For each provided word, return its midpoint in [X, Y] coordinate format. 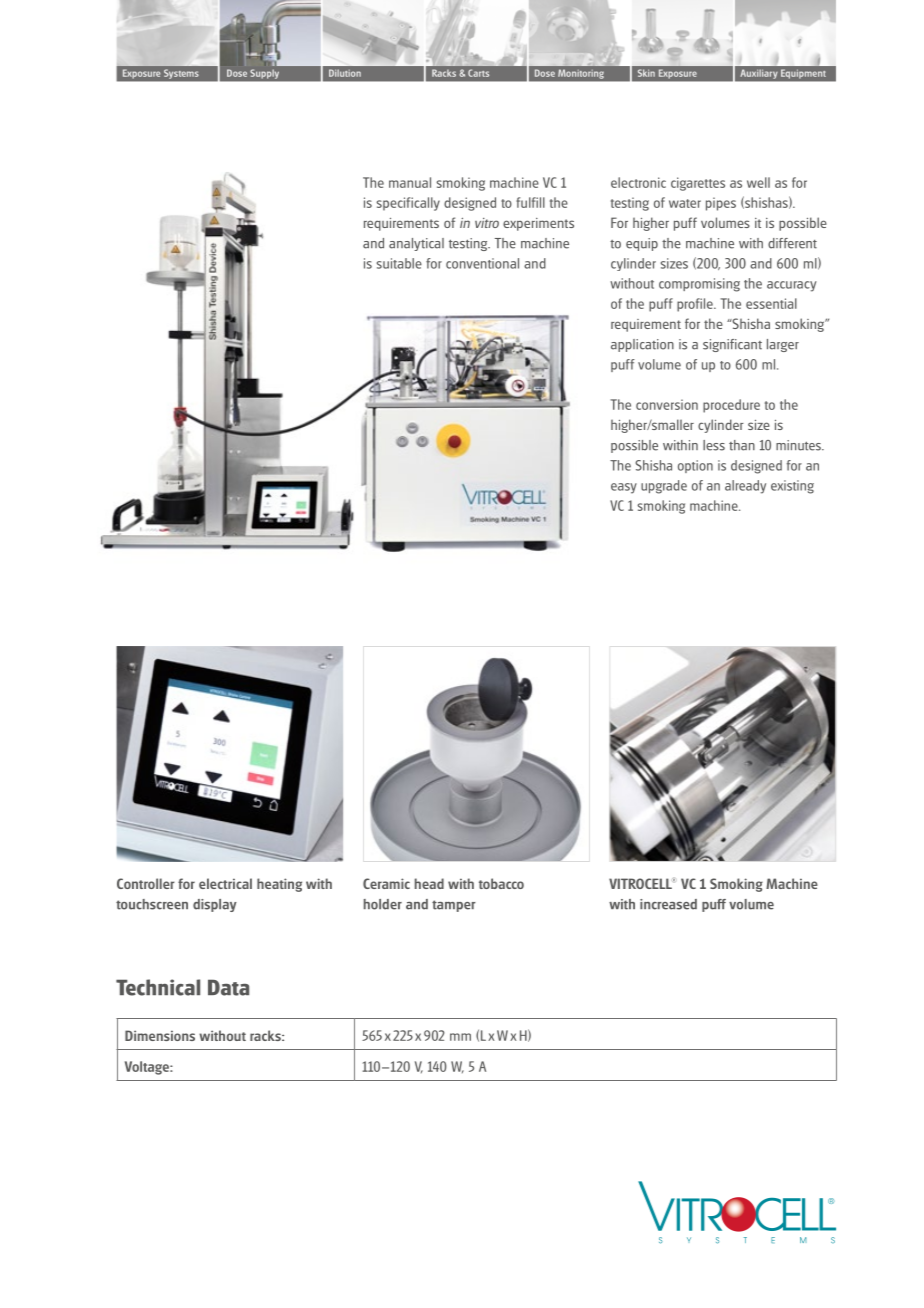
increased [668, 904]
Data [228, 987]
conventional [482, 263]
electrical [225, 883]
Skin [646, 73]
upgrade [664, 487]
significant [732, 345]
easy [624, 488]
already [745, 487]
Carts [478, 73]
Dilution [345, 73]
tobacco [501, 883]
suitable [399, 263]
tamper [454, 906]
